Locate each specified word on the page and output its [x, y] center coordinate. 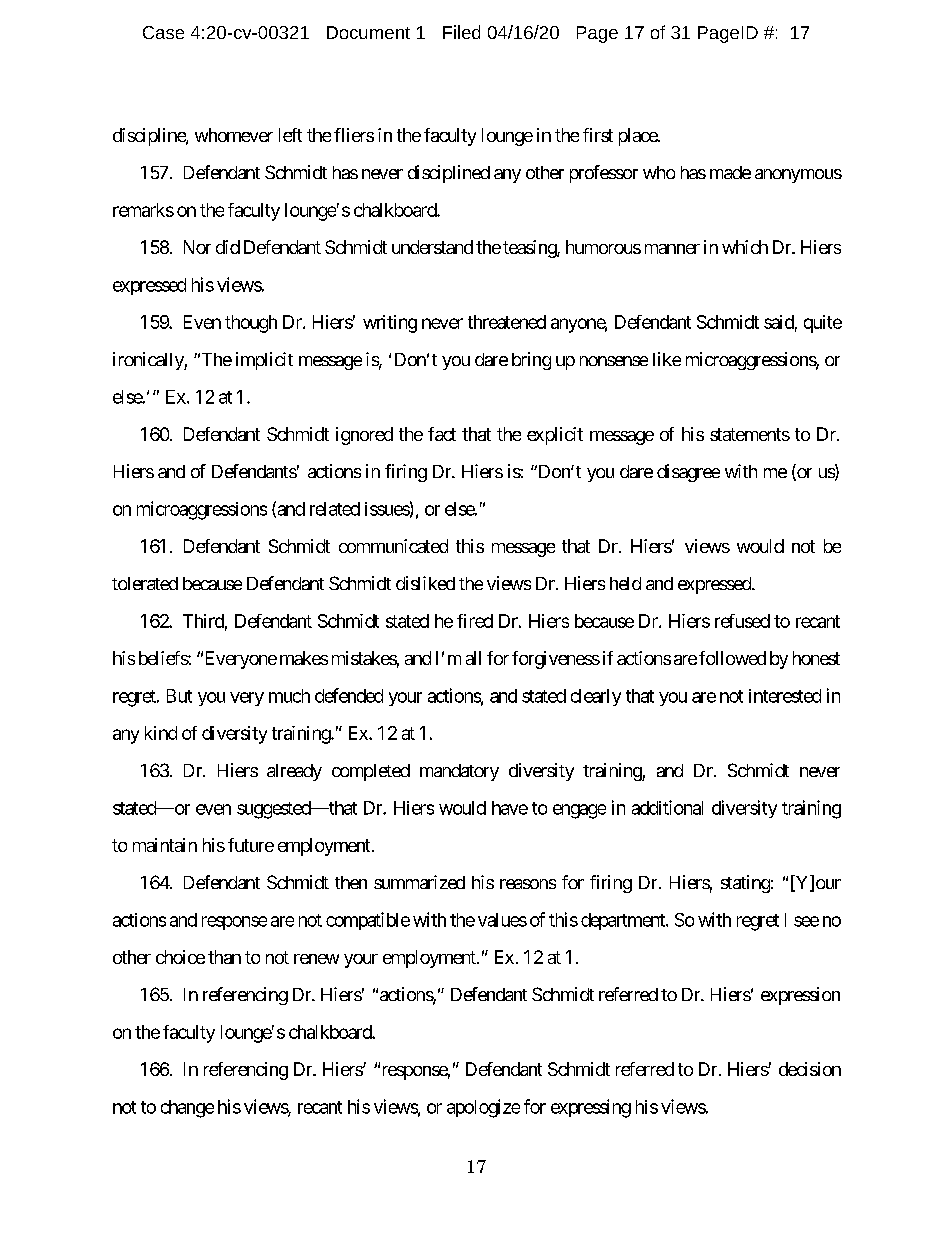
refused [742, 621]
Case [163, 32]
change [187, 1109]
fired [475, 621]
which [745, 247]
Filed [461, 32]
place [639, 137]
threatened [507, 322]
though [251, 324]
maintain [165, 845]
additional [667, 807]
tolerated [145, 583]
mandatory [459, 772]
